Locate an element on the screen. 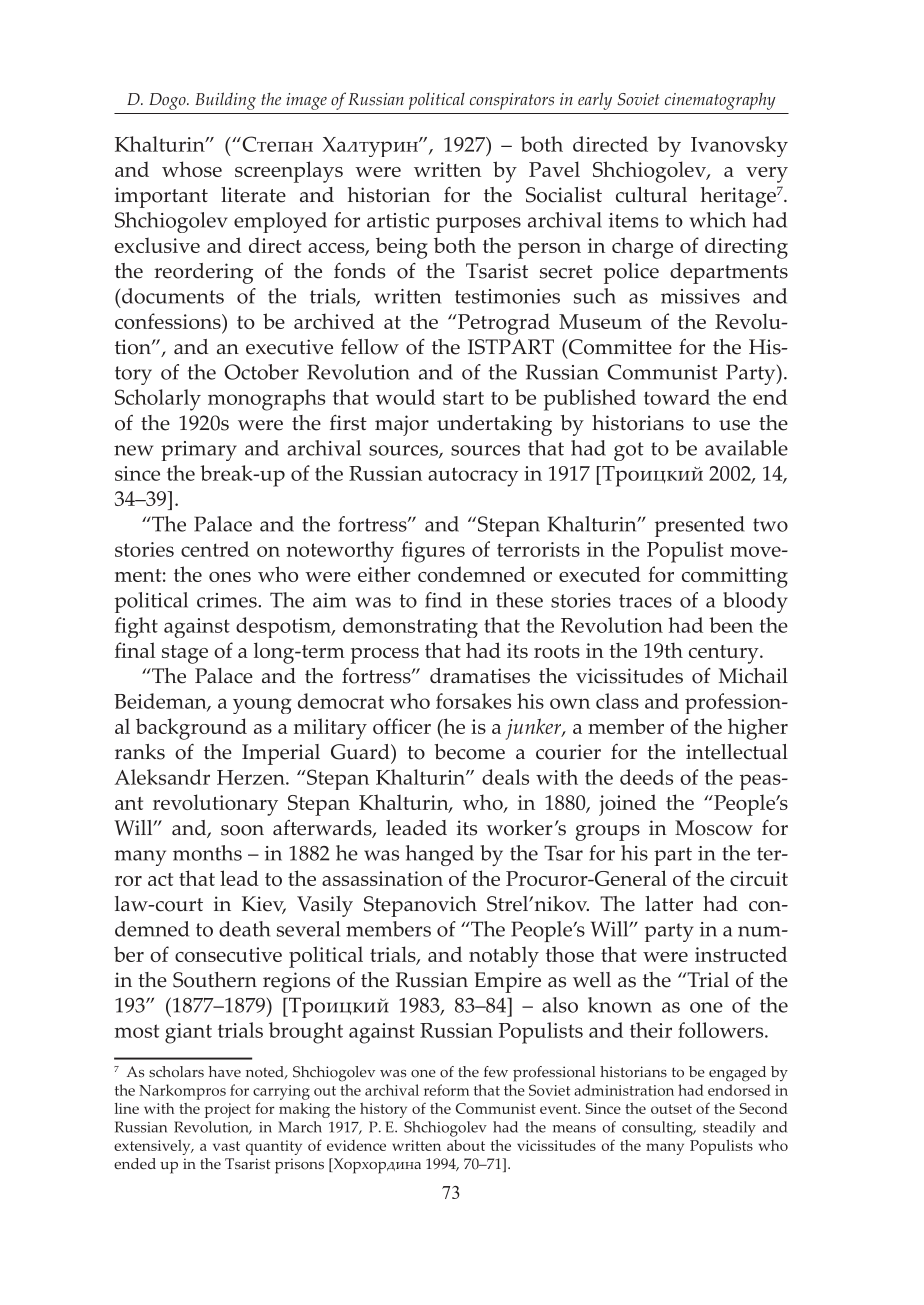 This screenshot has height=1305, width=924. vast is located at coordinates (226, 1146).
